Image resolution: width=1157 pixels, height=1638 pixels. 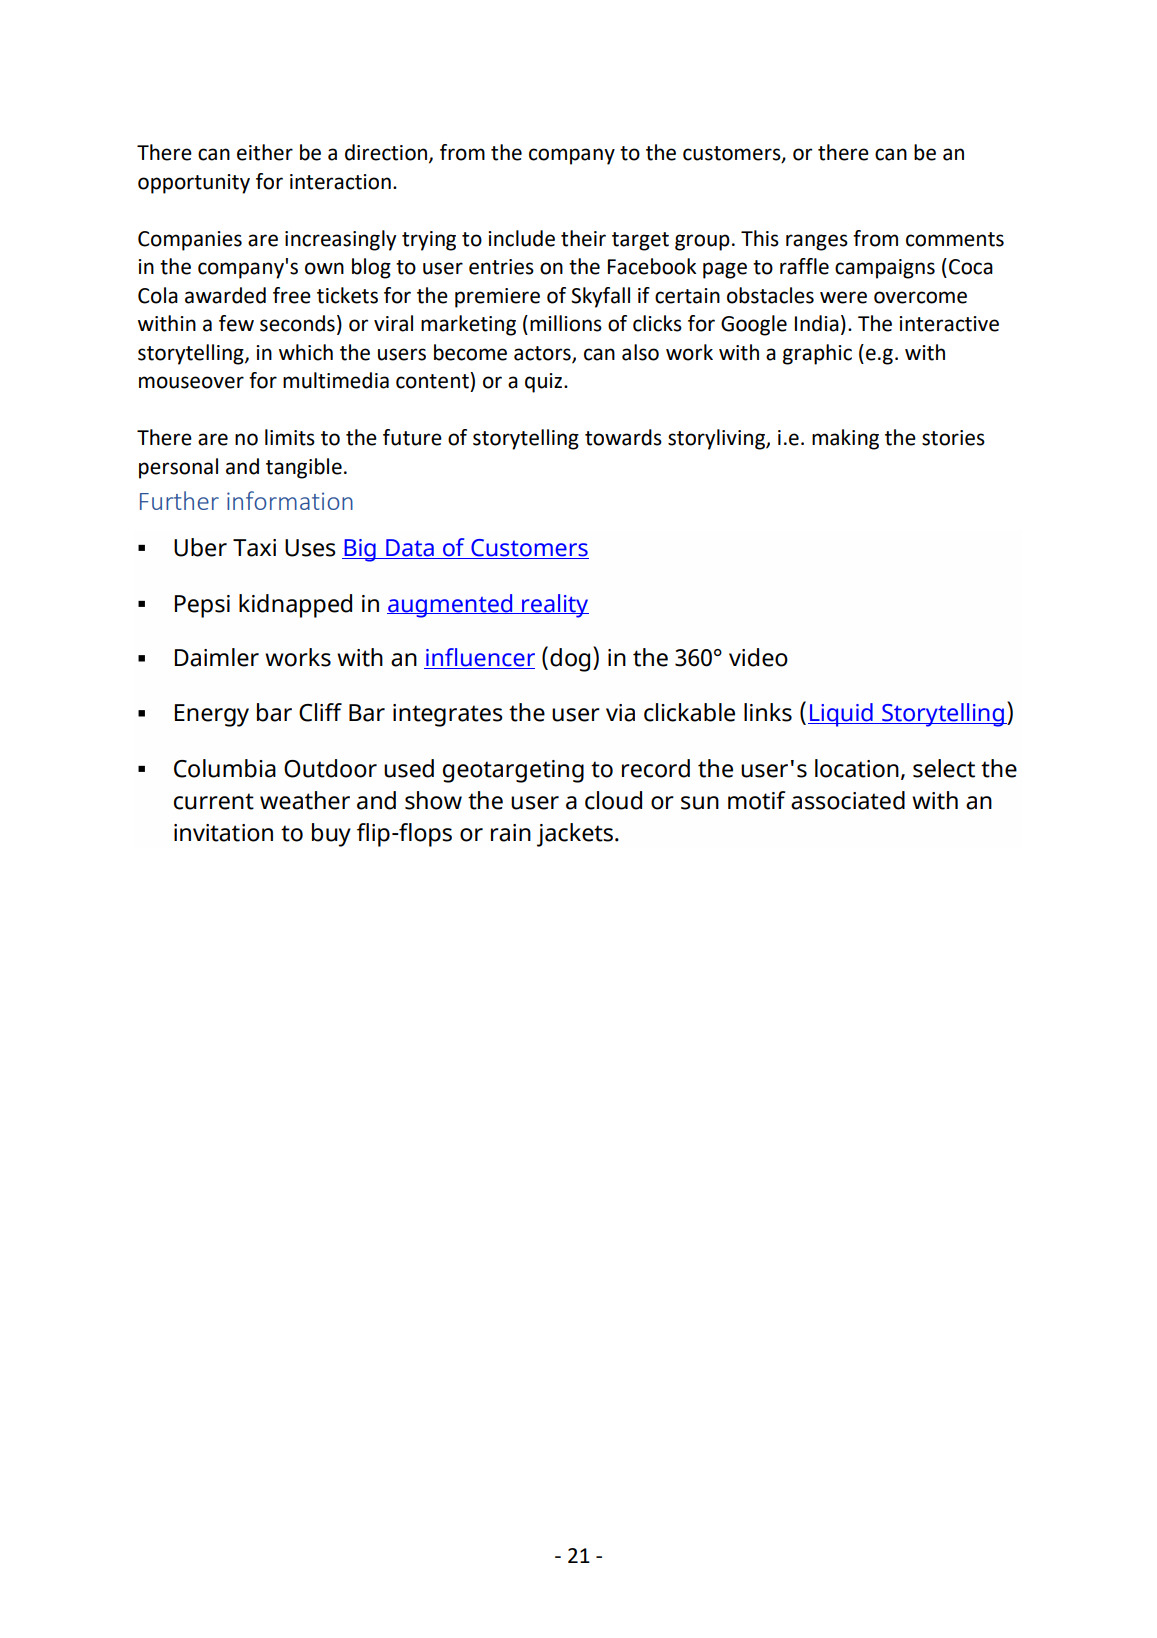 I want to click on kidnapped, so click(x=295, y=606).
